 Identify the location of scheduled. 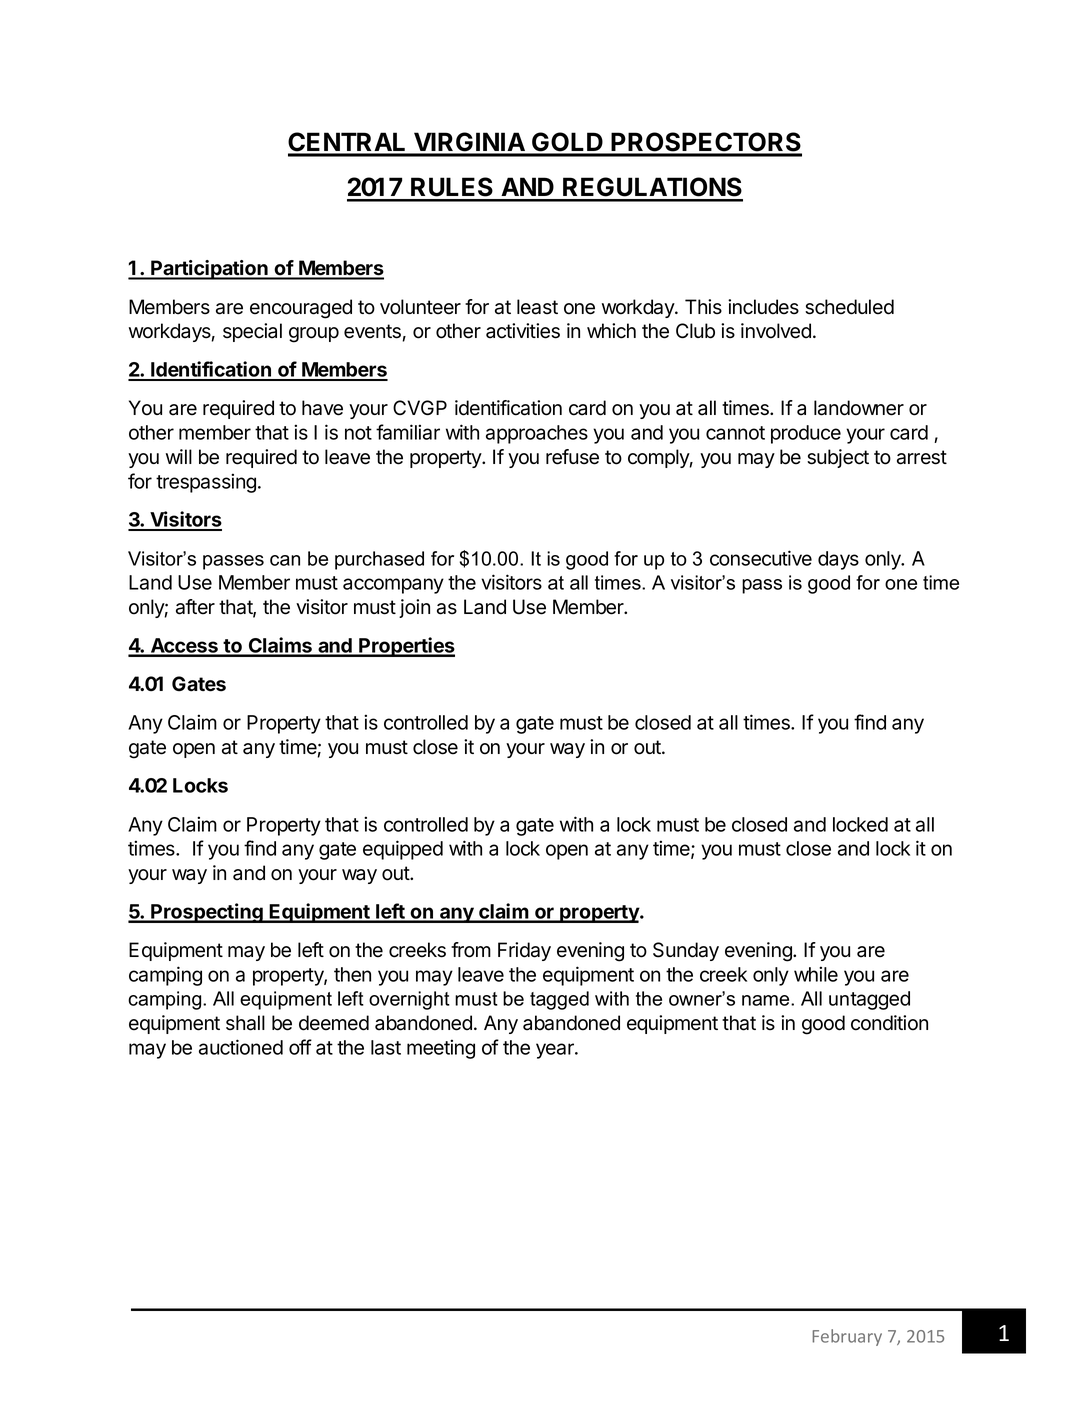
(849, 307).
